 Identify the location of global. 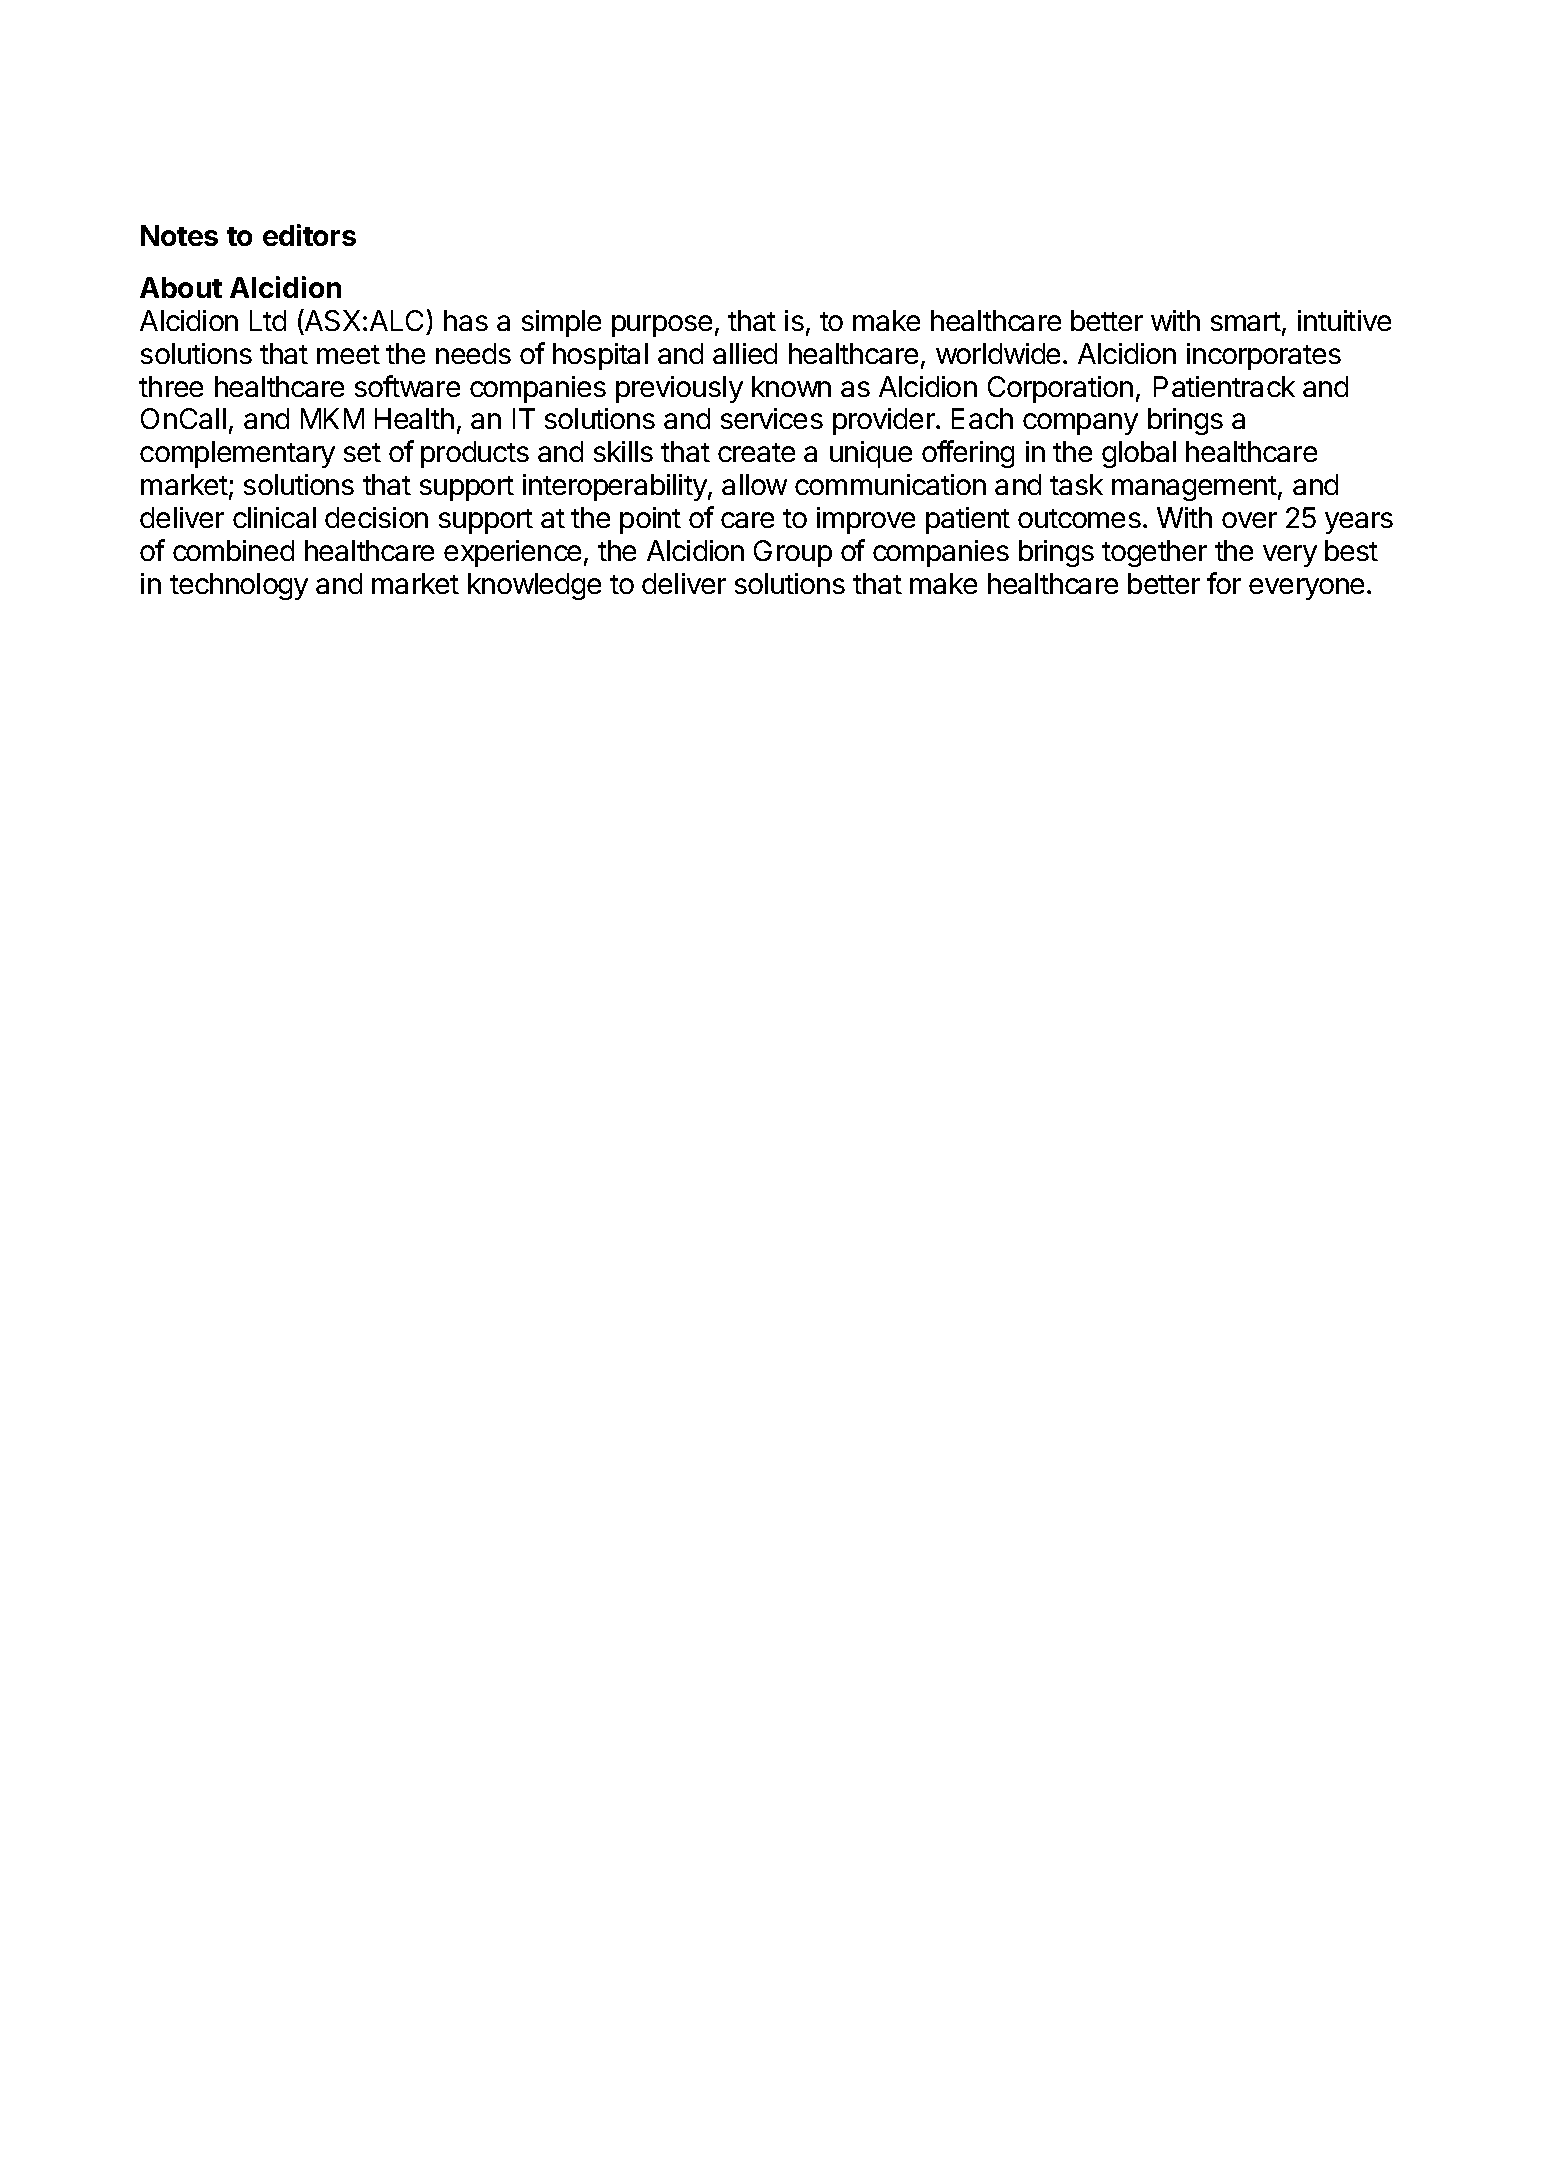
(1139, 454).
